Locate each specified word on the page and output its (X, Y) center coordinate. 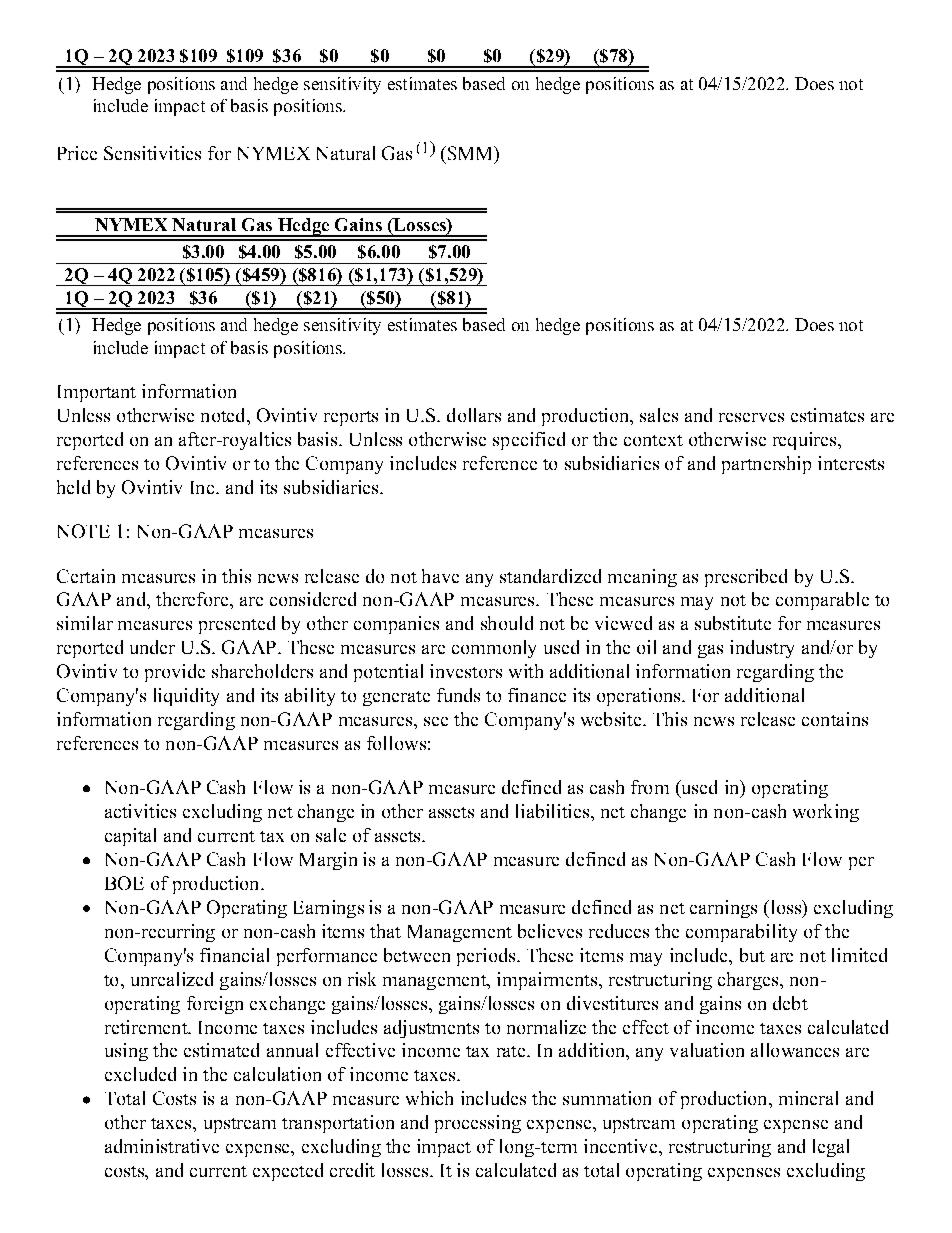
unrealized (172, 979)
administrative (162, 1146)
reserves (751, 417)
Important (97, 393)
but (752, 955)
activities (140, 811)
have (440, 576)
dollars (474, 415)
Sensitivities (152, 153)
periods (487, 957)
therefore (193, 599)
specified (529, 441)
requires (806, 441)
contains (835, 719)
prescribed (746, 578)
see (436, 721)
